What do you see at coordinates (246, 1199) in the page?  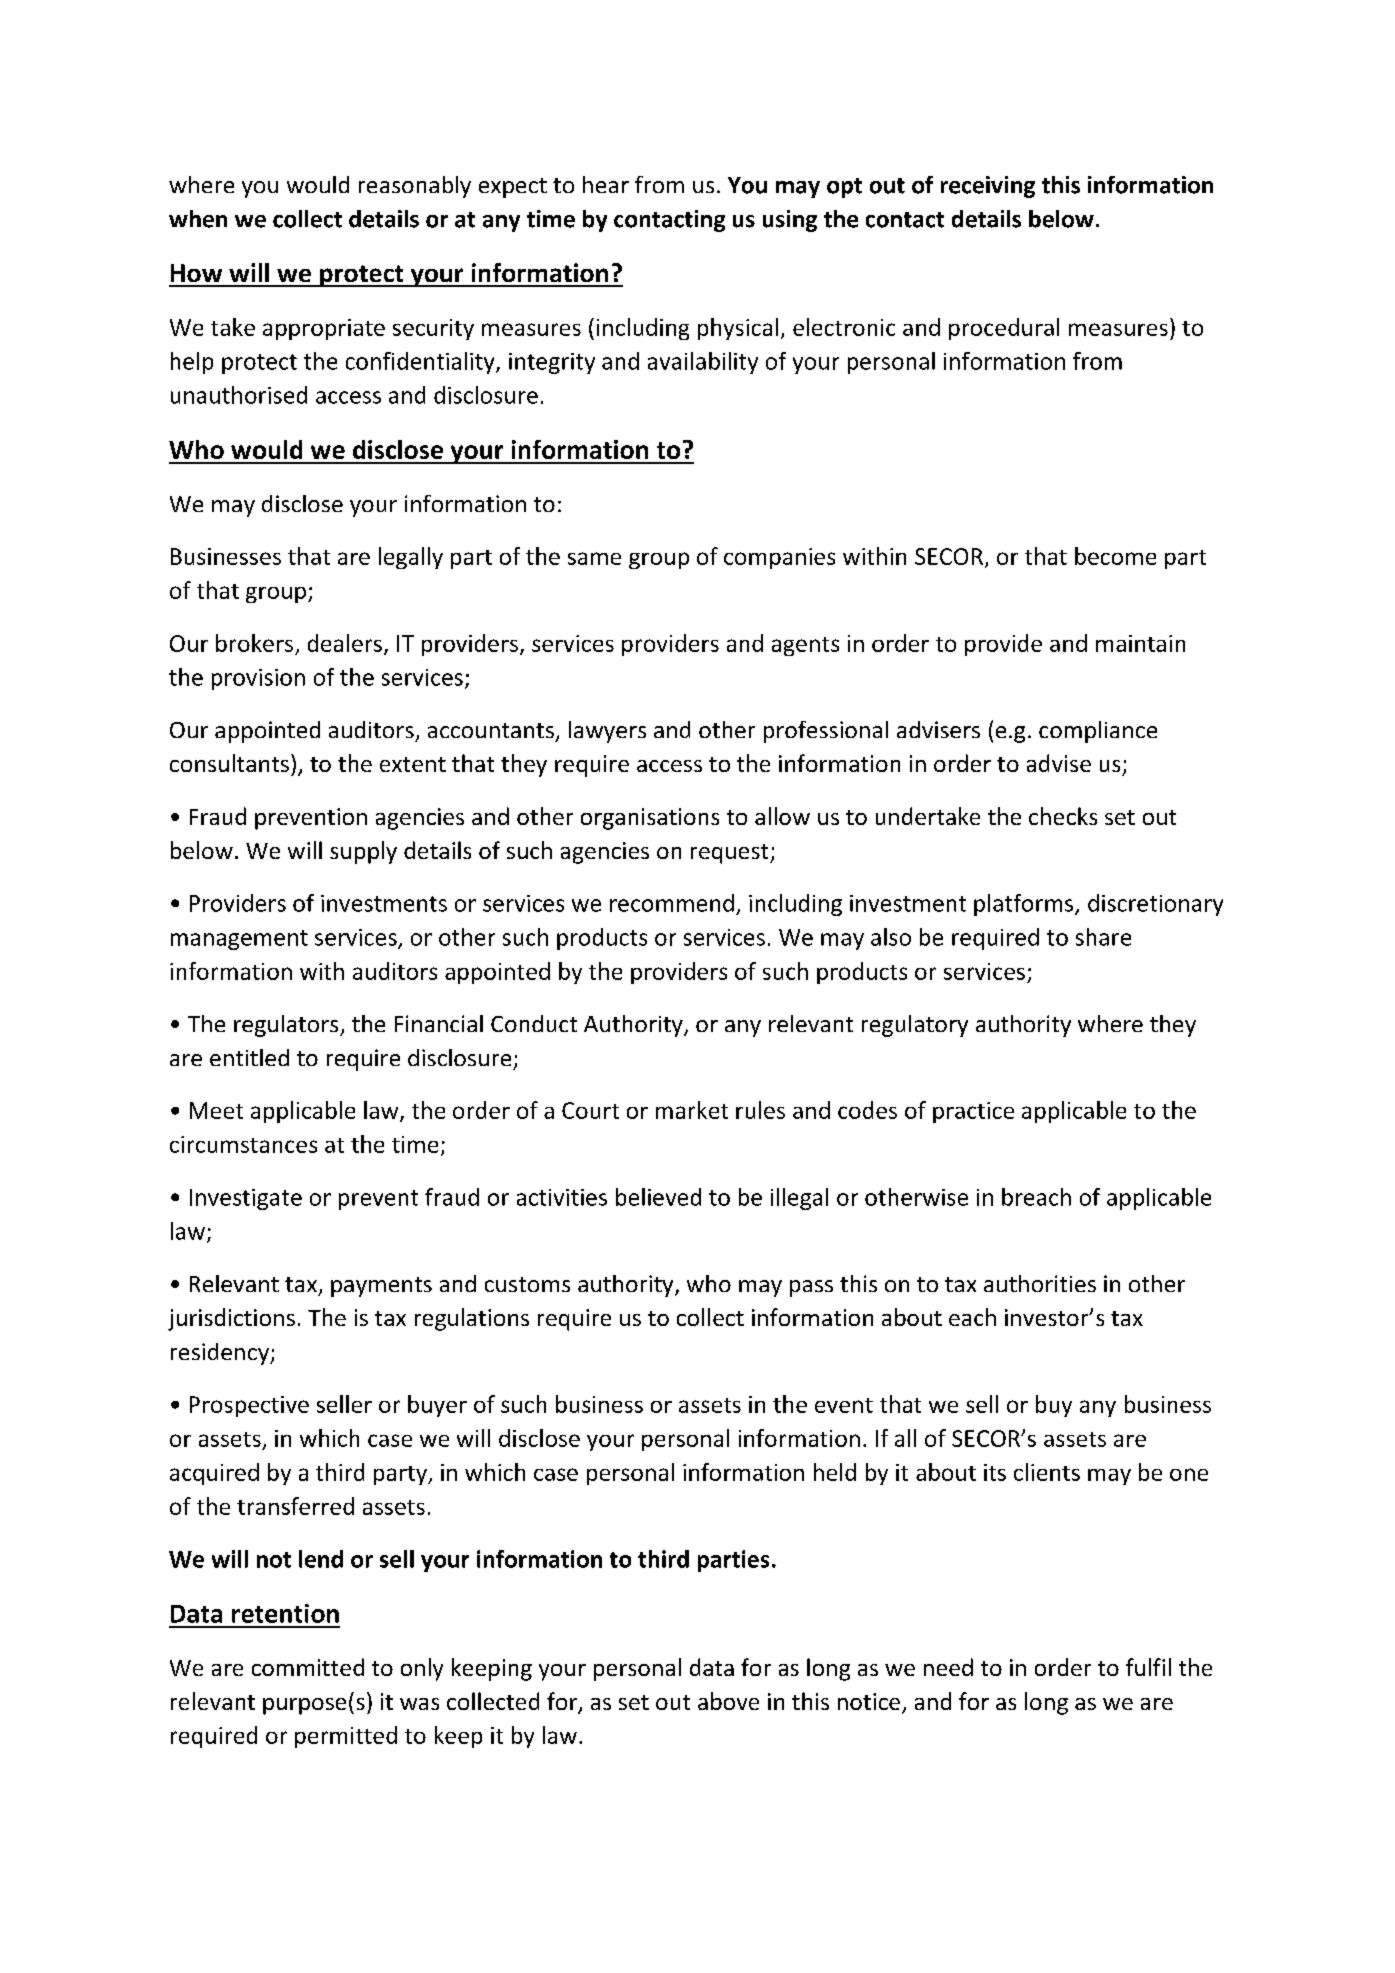 I see `Investigate` at bounding box center [246, 1199].
